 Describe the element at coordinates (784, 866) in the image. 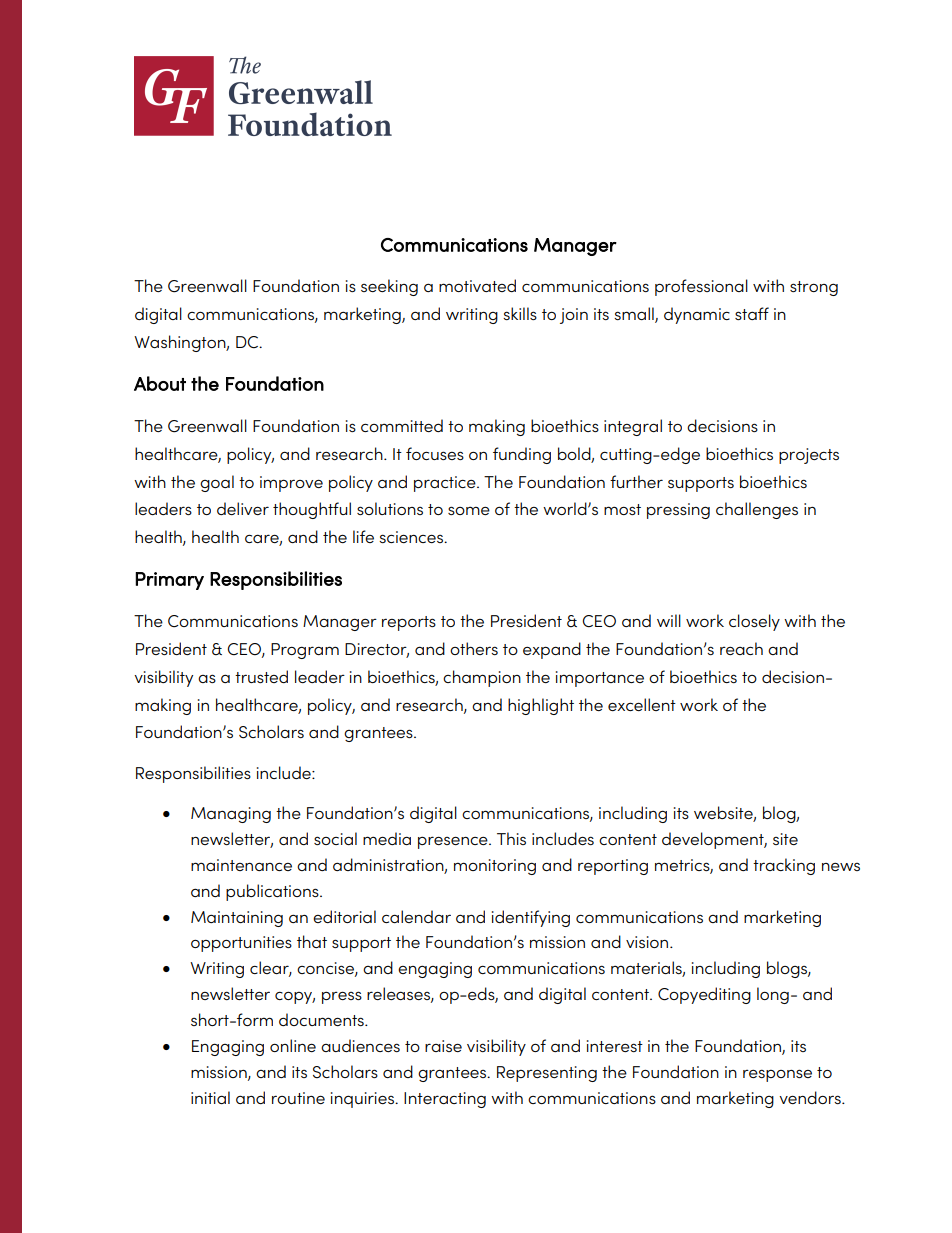

I see `tracking` at that location.
